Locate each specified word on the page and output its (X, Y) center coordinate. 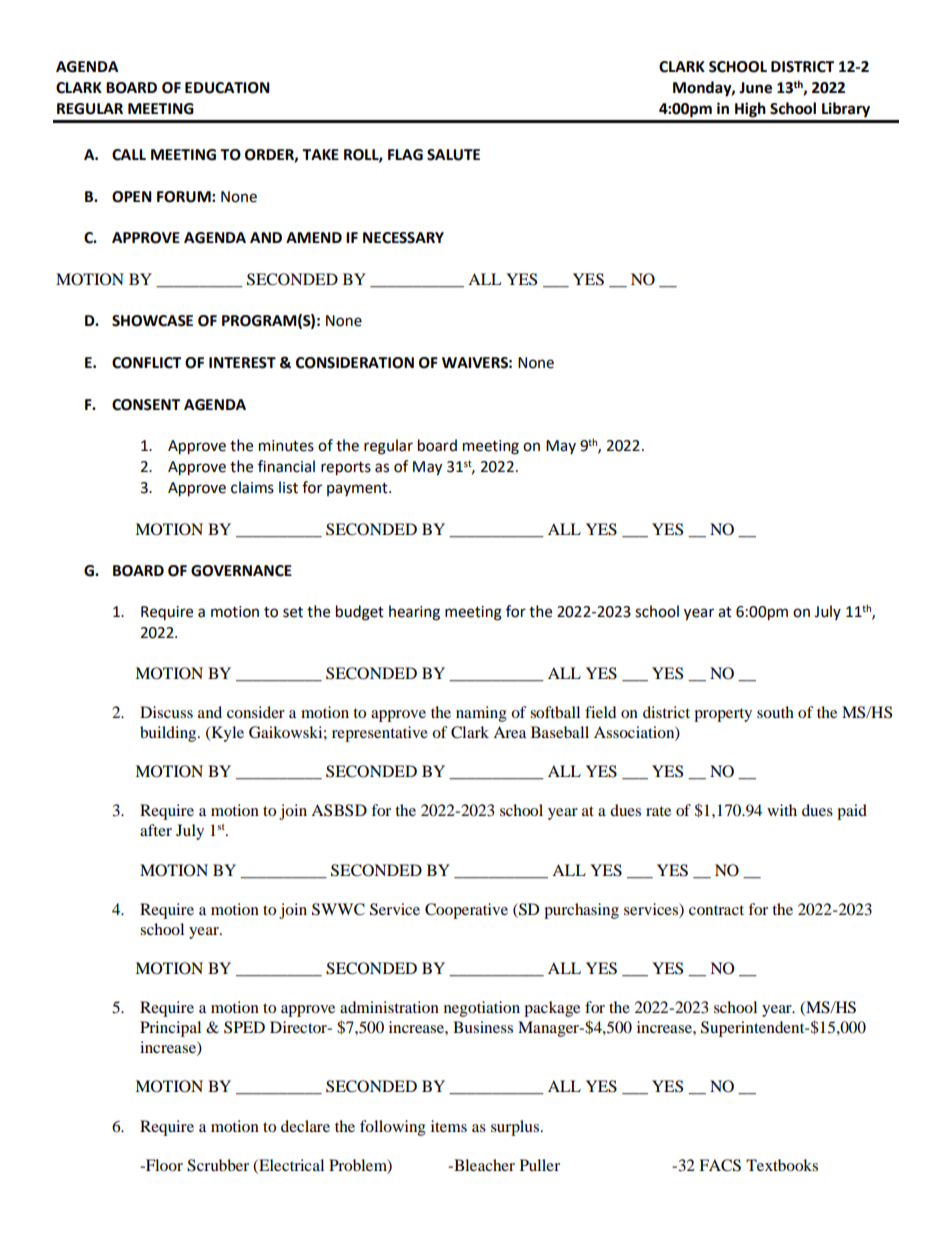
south (775, 712)
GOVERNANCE (241, 571)
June (755, 88)
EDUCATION (227, 88)
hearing (414, 613)
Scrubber (218, 1165)
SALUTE (453, 155)
